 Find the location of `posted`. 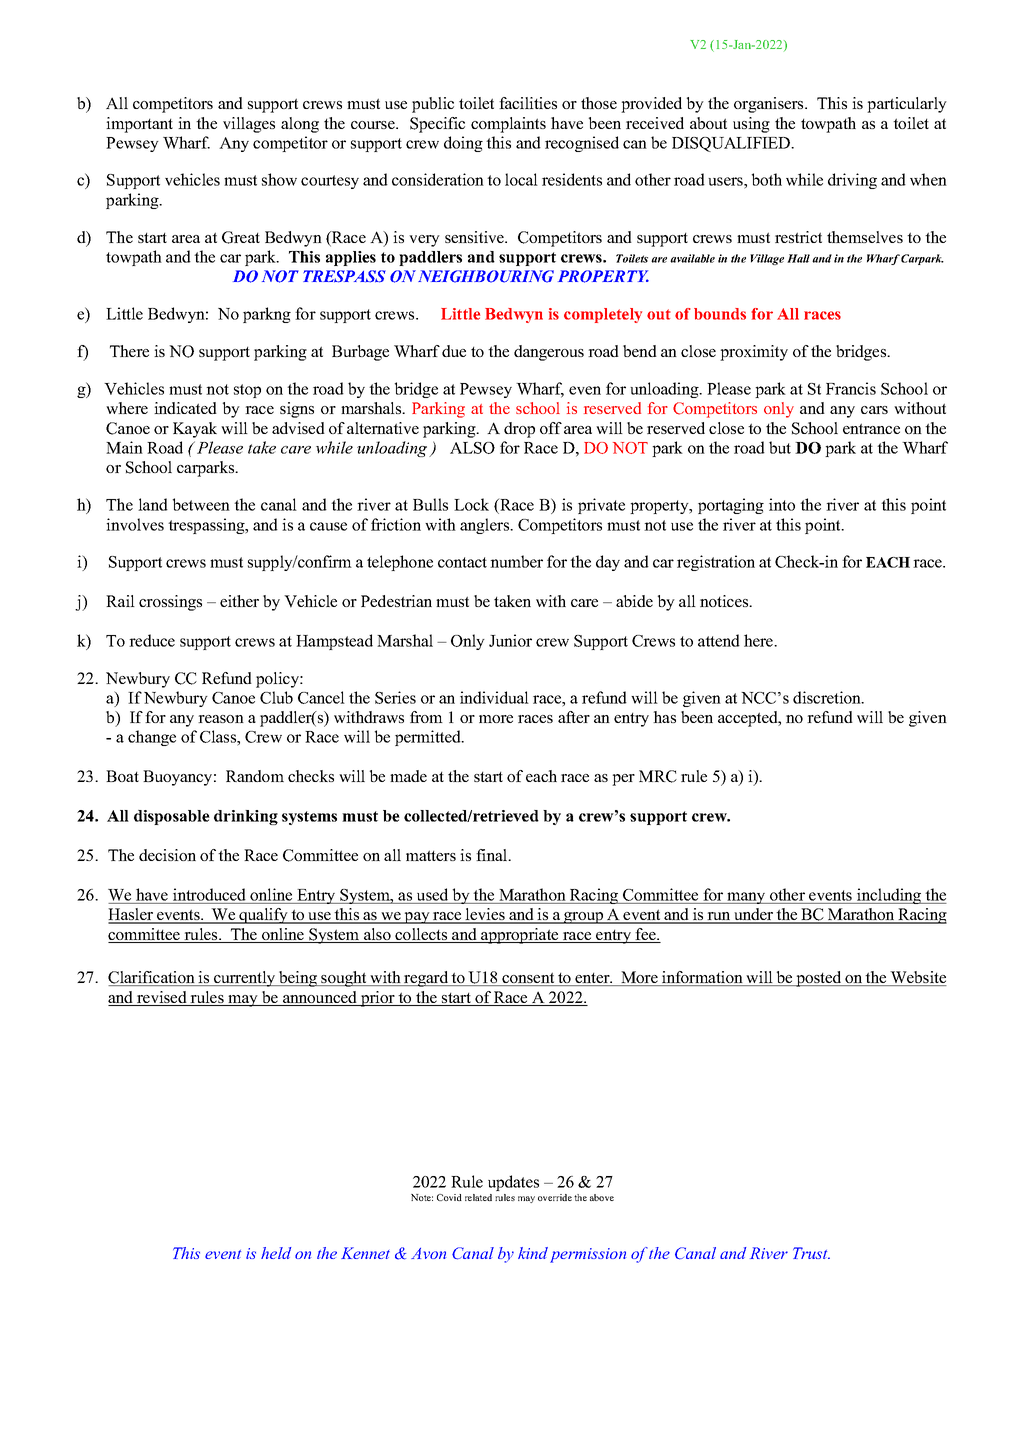

posted is located at coordinates (819, 979).
